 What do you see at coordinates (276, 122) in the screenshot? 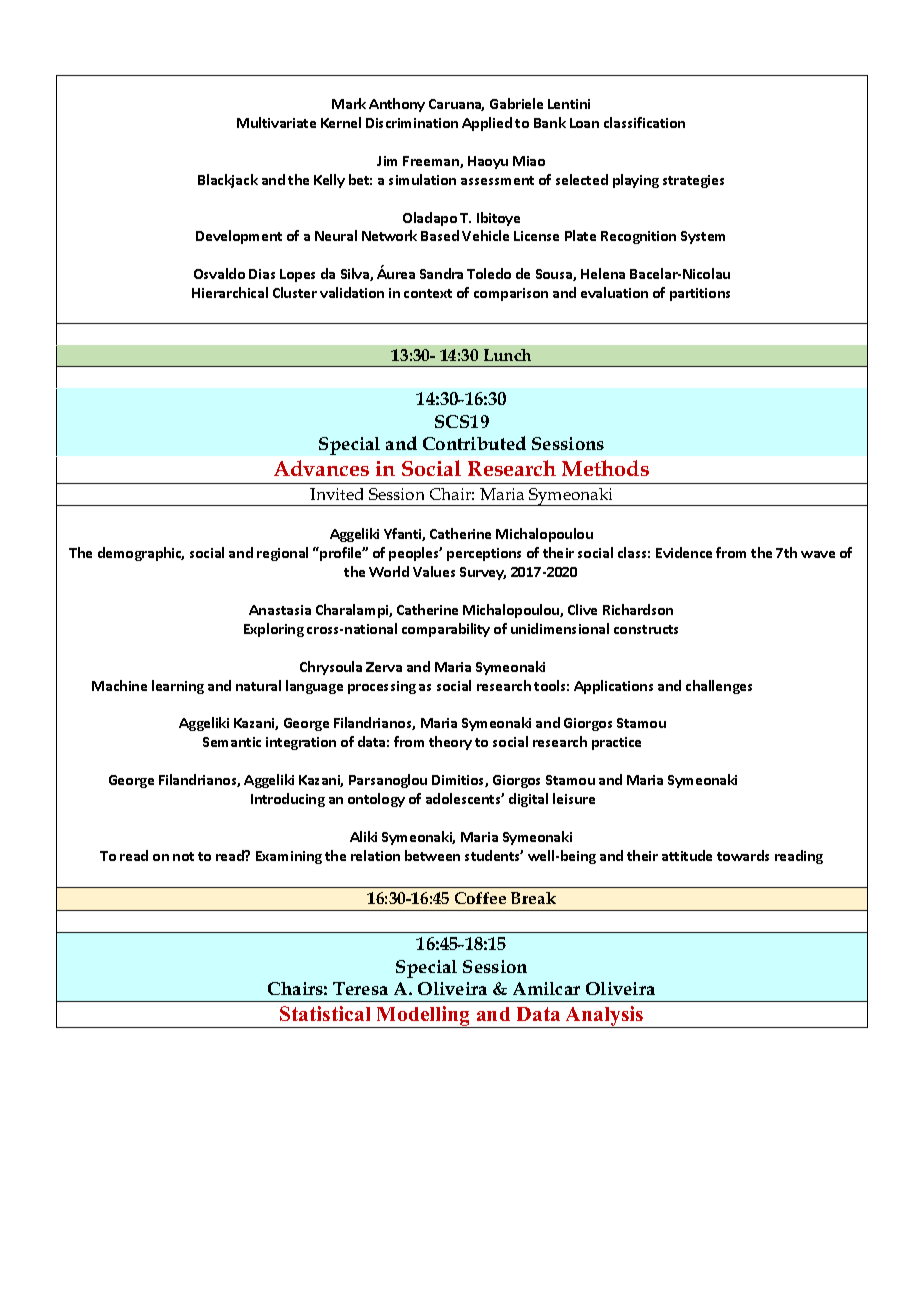
I see `Multivariate` at bounding box center [276, 122].
